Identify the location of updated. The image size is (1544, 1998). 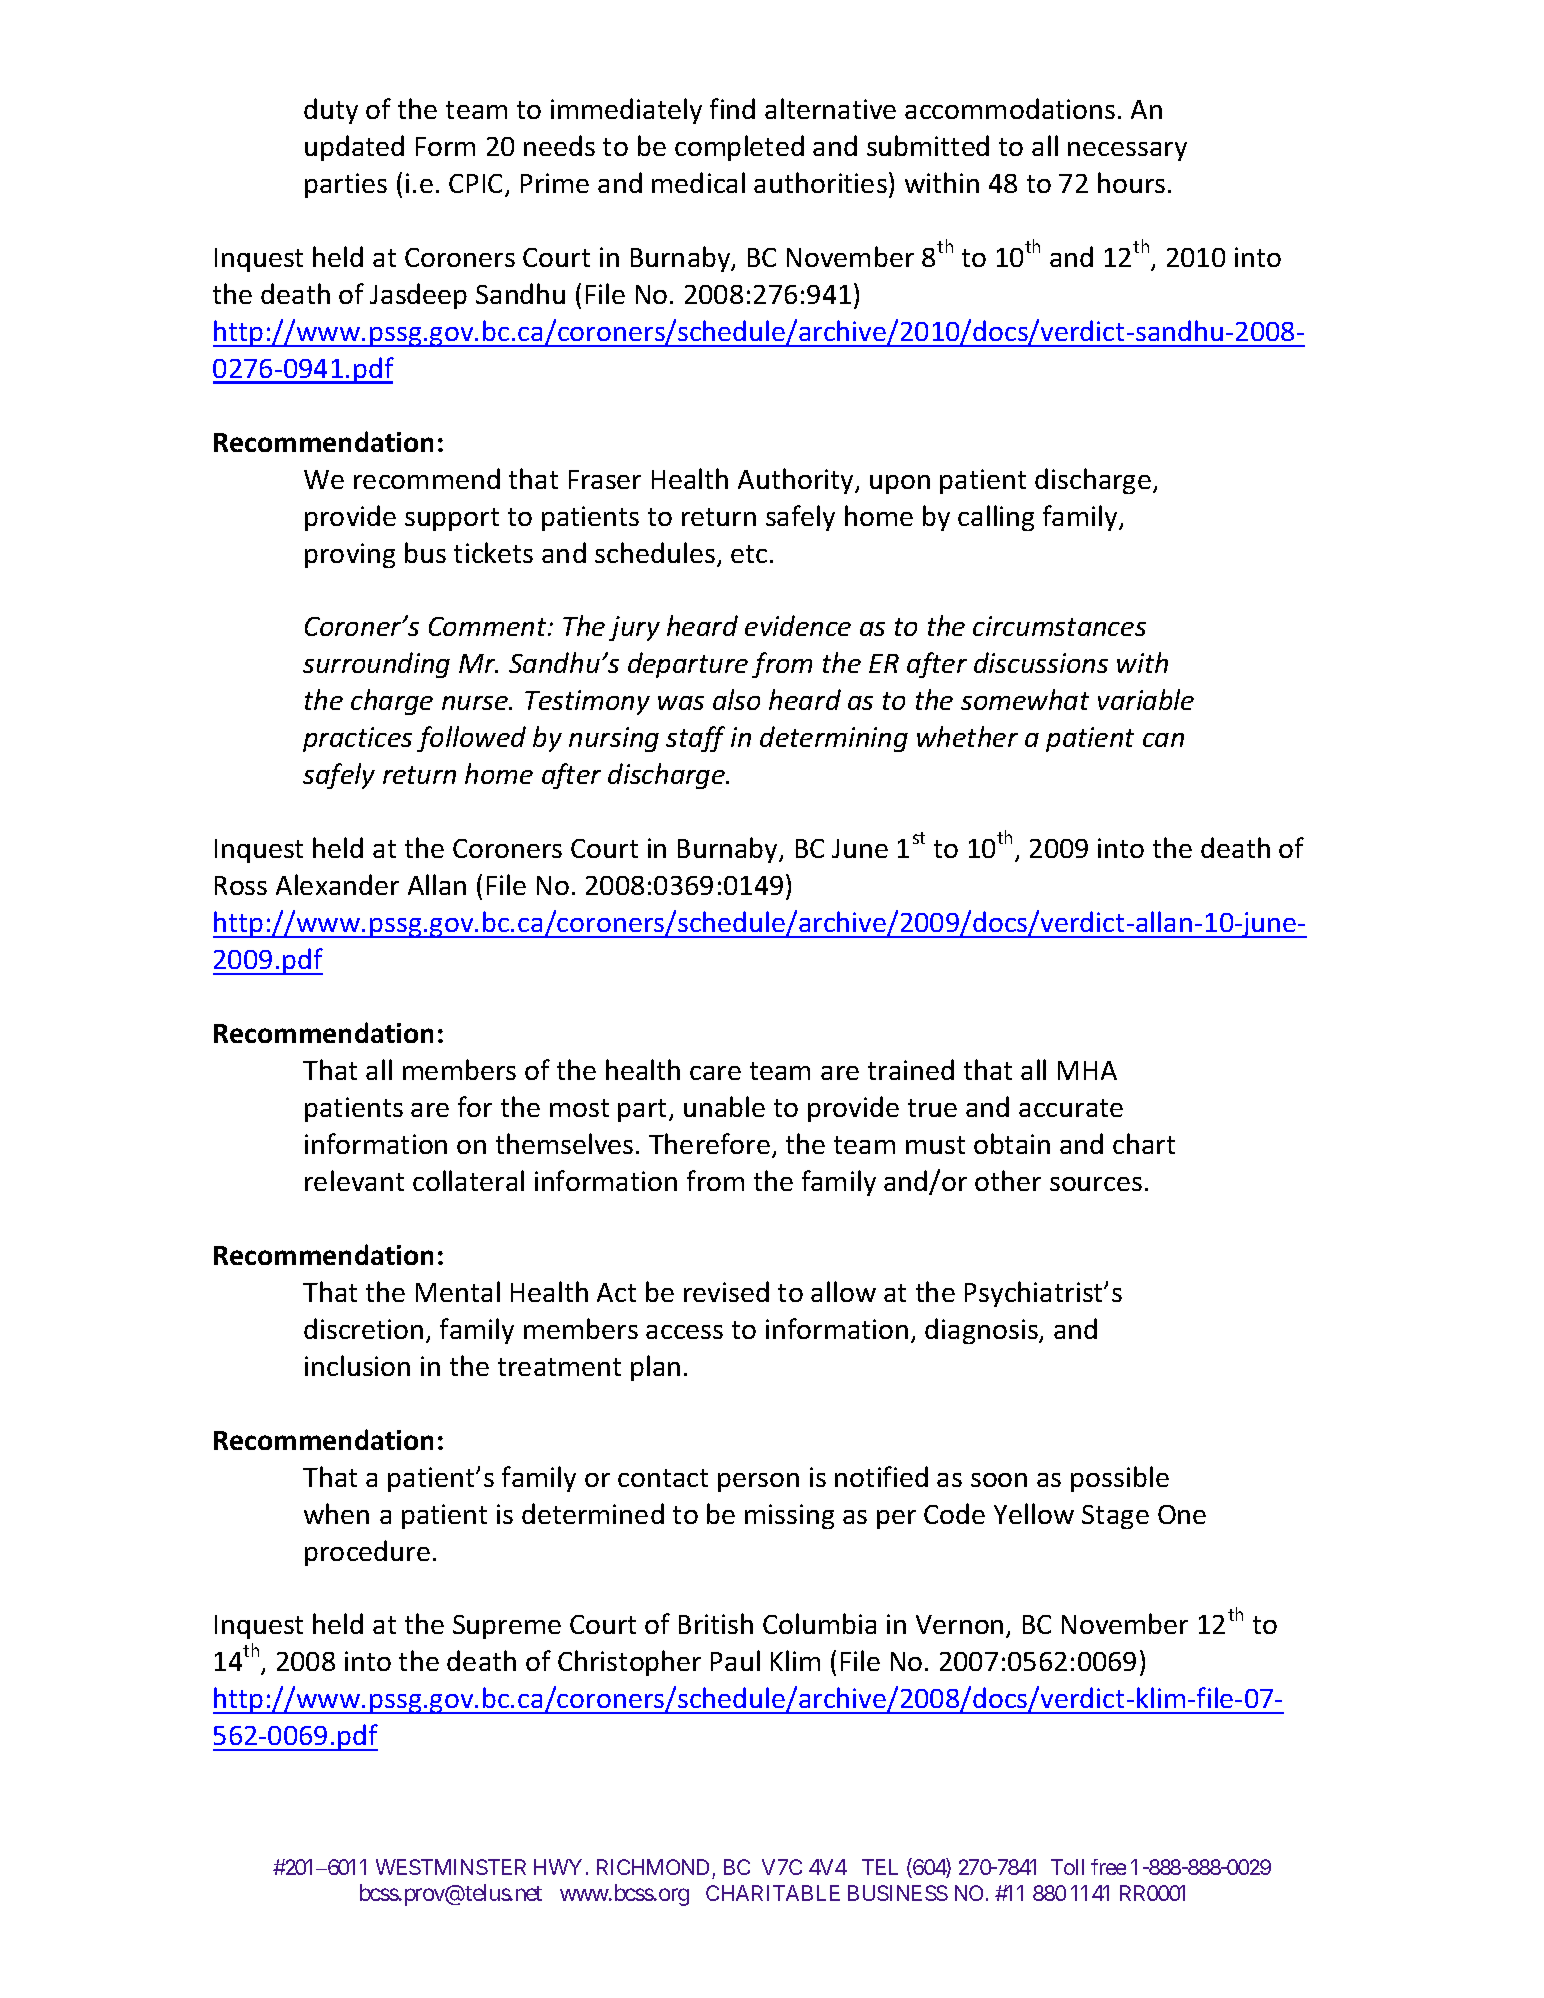
(354, 148).
